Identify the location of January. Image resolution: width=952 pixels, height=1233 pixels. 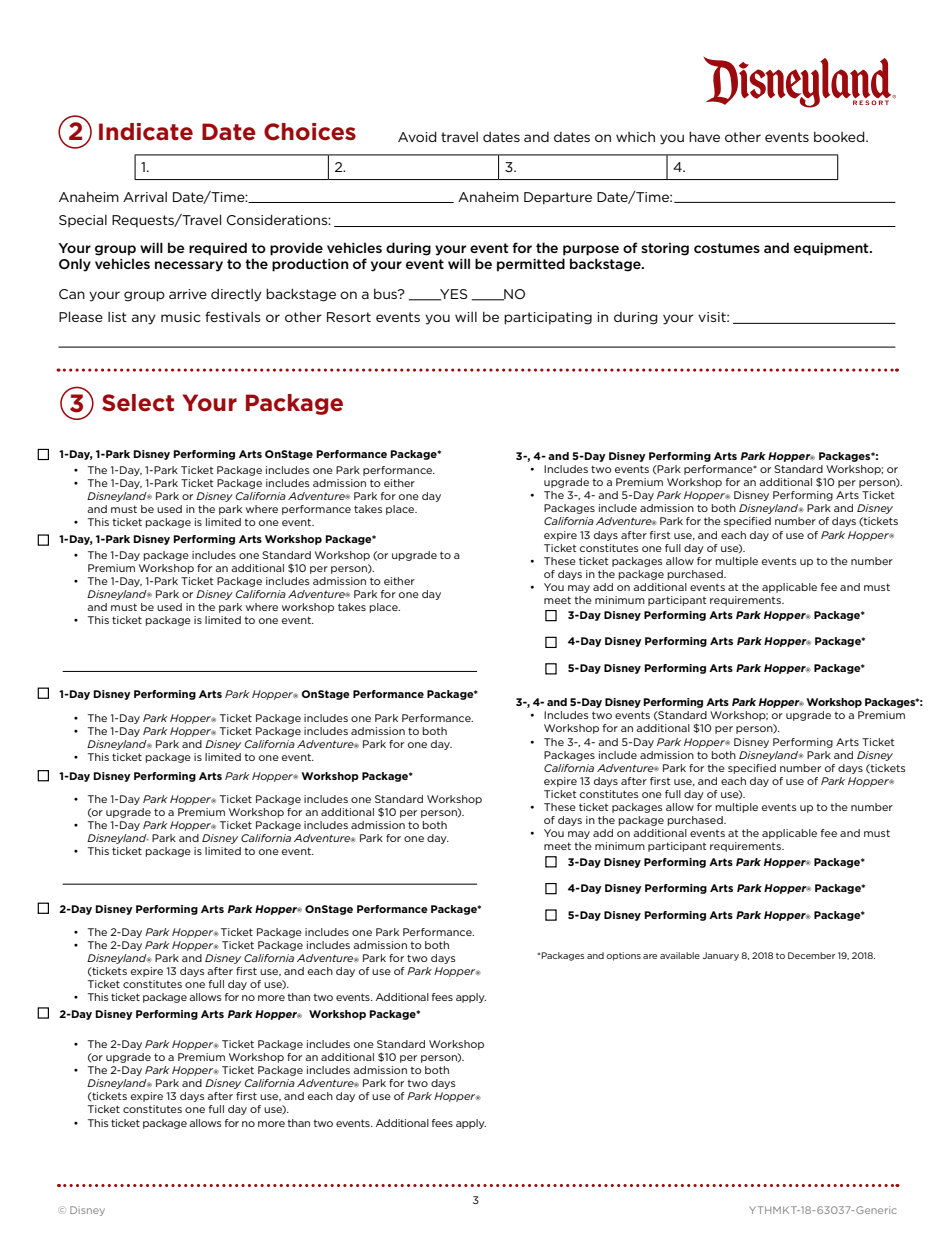
(721, 956).
